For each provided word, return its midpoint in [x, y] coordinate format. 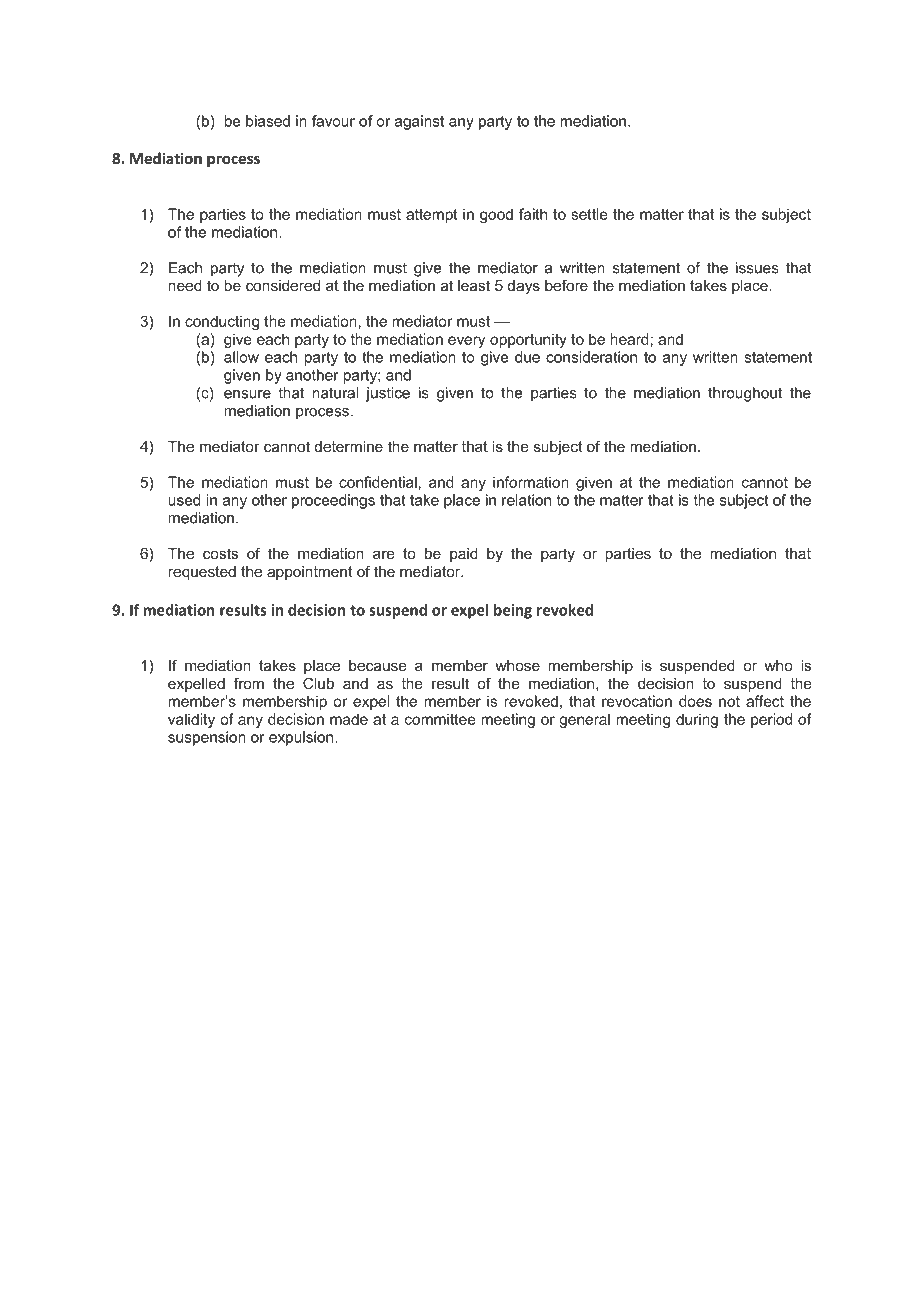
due [527, 357]
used [184, 500]
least [474, 285]
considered [283, 285]
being [513, 611]
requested [202, 573]
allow [241, 357]
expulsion [302, 738]
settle [589, 214]
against [419, 122]
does [695, 701]
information [531, 482]
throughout [745, 394]
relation [526, 500]
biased [268, 121]
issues [757, 268]
